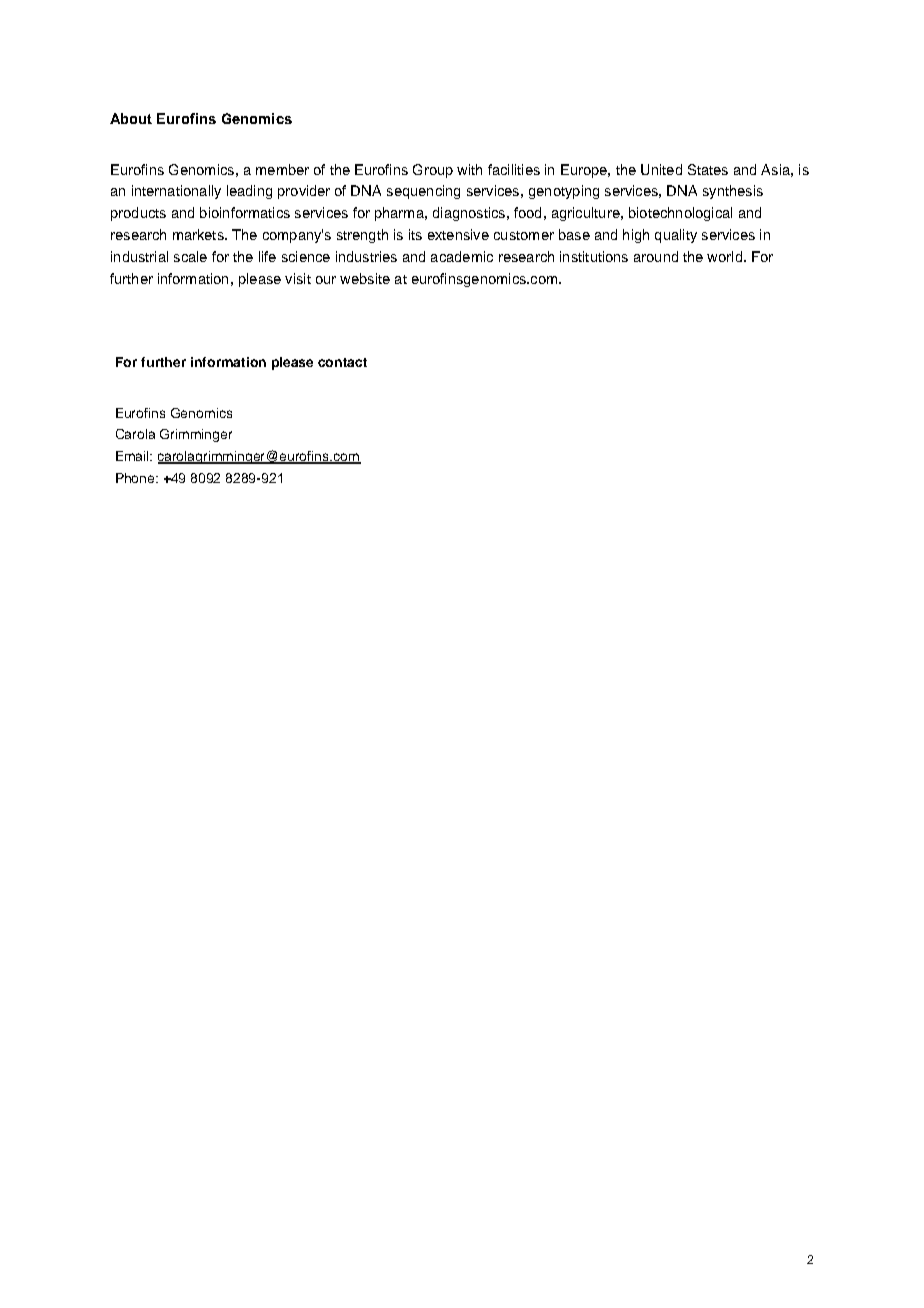  Describe the element at coordinates (298, 278) in the screenshot. I see `visit` at that location.
